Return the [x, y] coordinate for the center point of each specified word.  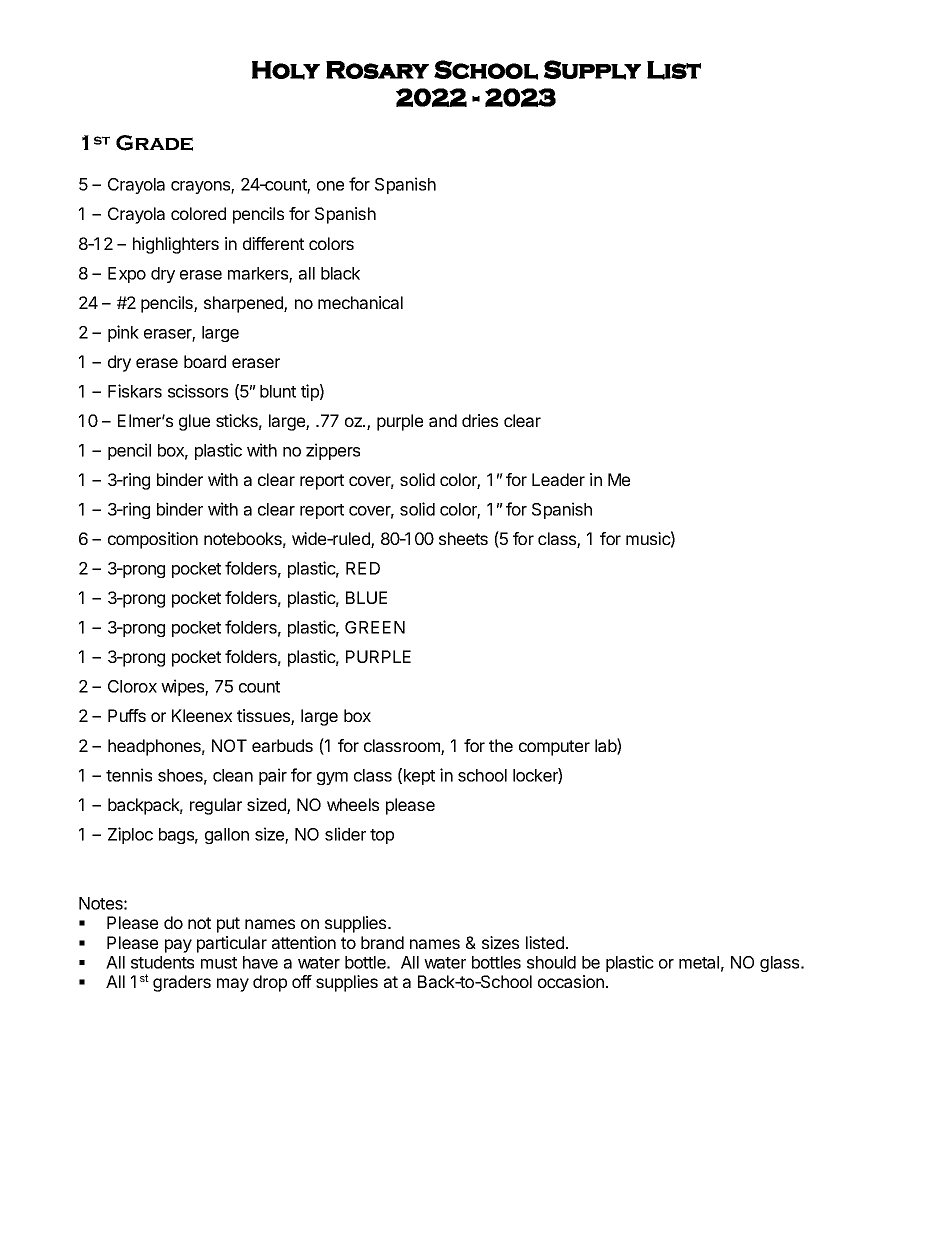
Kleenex [202, 715]
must [219, 963]
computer [554, 748]
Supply [592, 70]
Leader [558, 479]
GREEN [375, 627]
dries [480, 420]
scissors [198, 391]
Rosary [377, 70]
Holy [286, 70]
